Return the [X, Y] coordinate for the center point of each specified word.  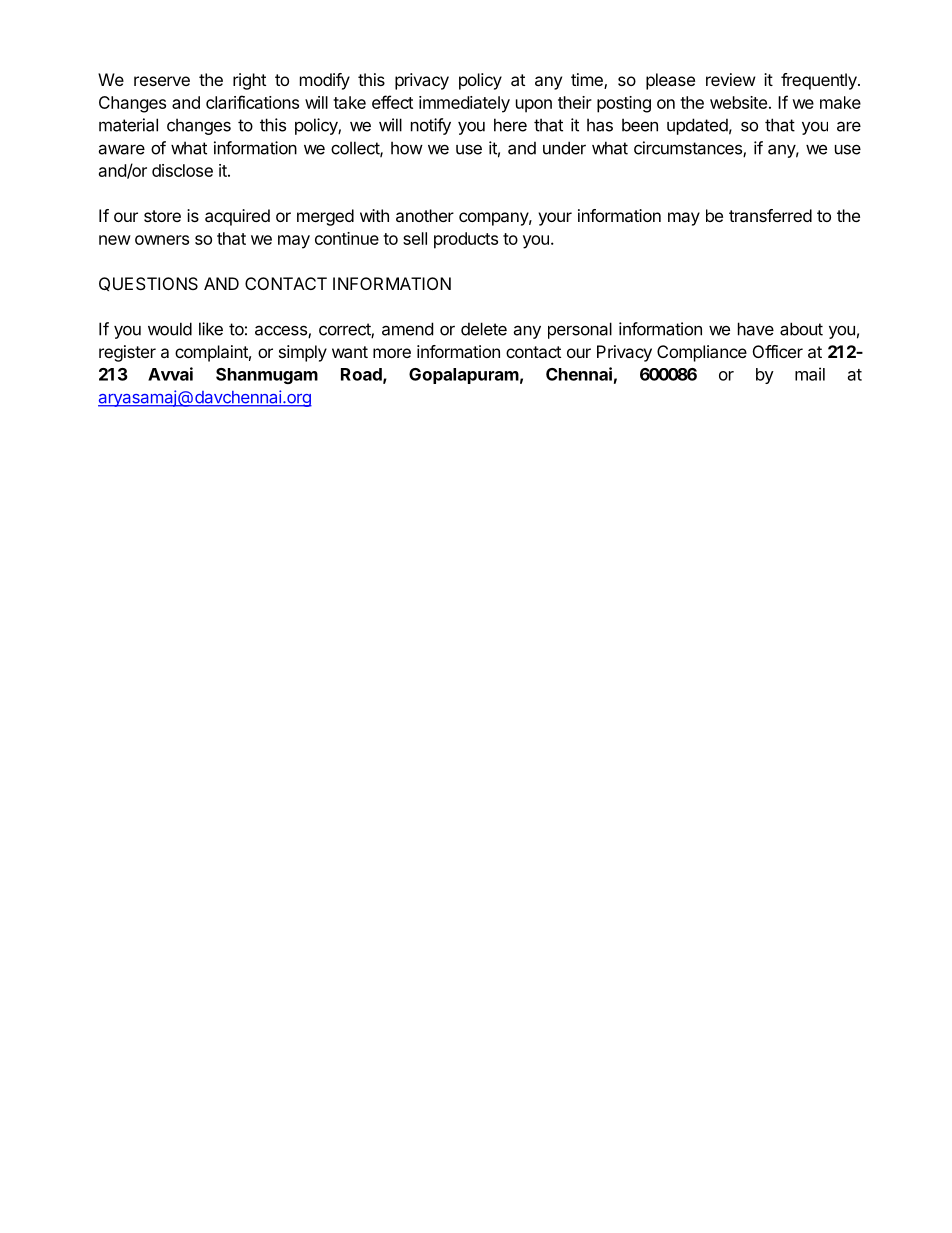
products [466, 240]
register [127, 353]
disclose [182, 170]
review [731, 79]
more [392, 353]
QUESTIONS [148, 284]
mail [810, 374]
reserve [162, 81]
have [756, 329]
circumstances [689, 149]
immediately [464, 104]
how [407, 148]
